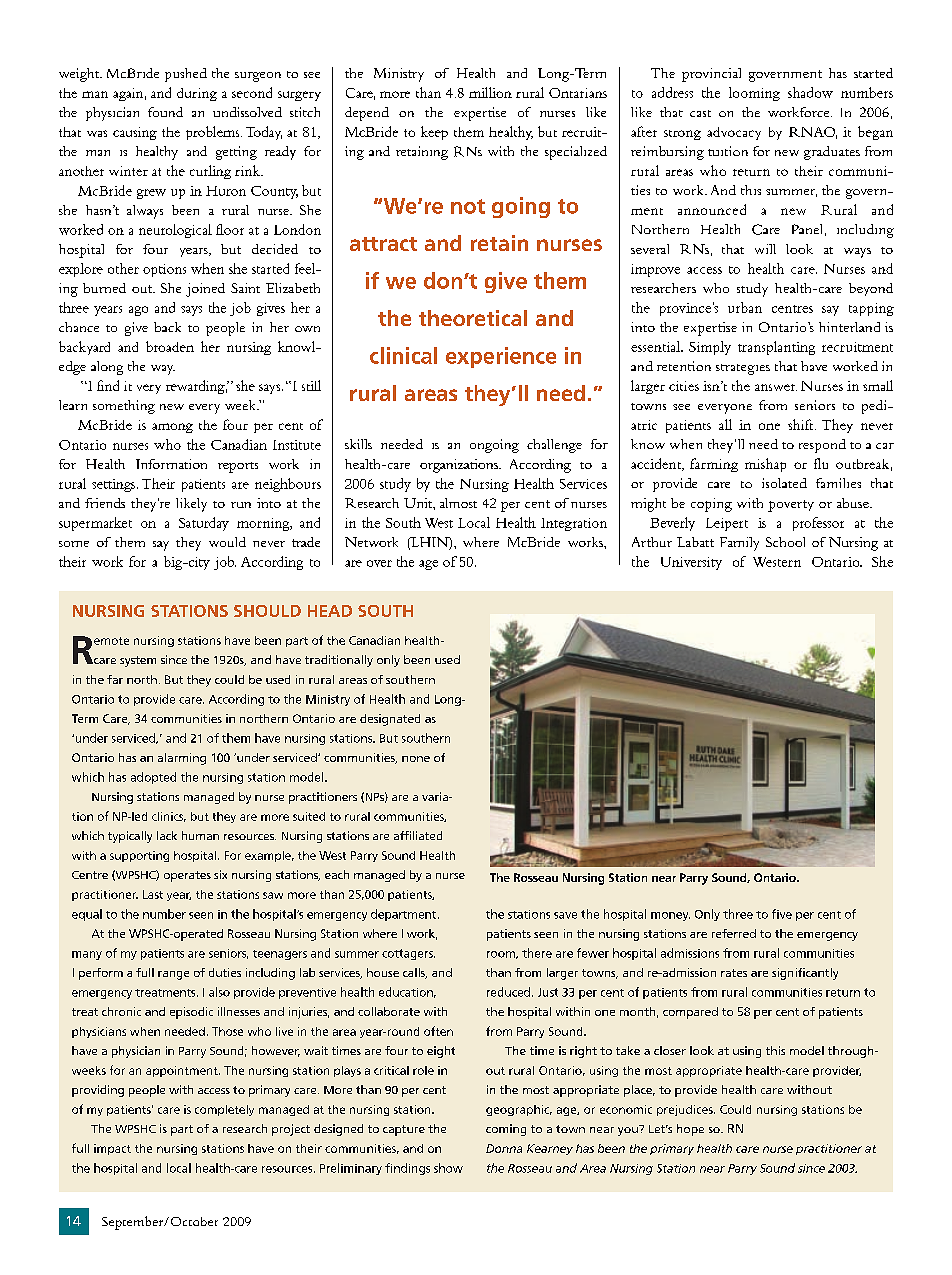  Describe the element at coordinates (267, 611) in the screenshot. I see `SHOULD` at that location.
